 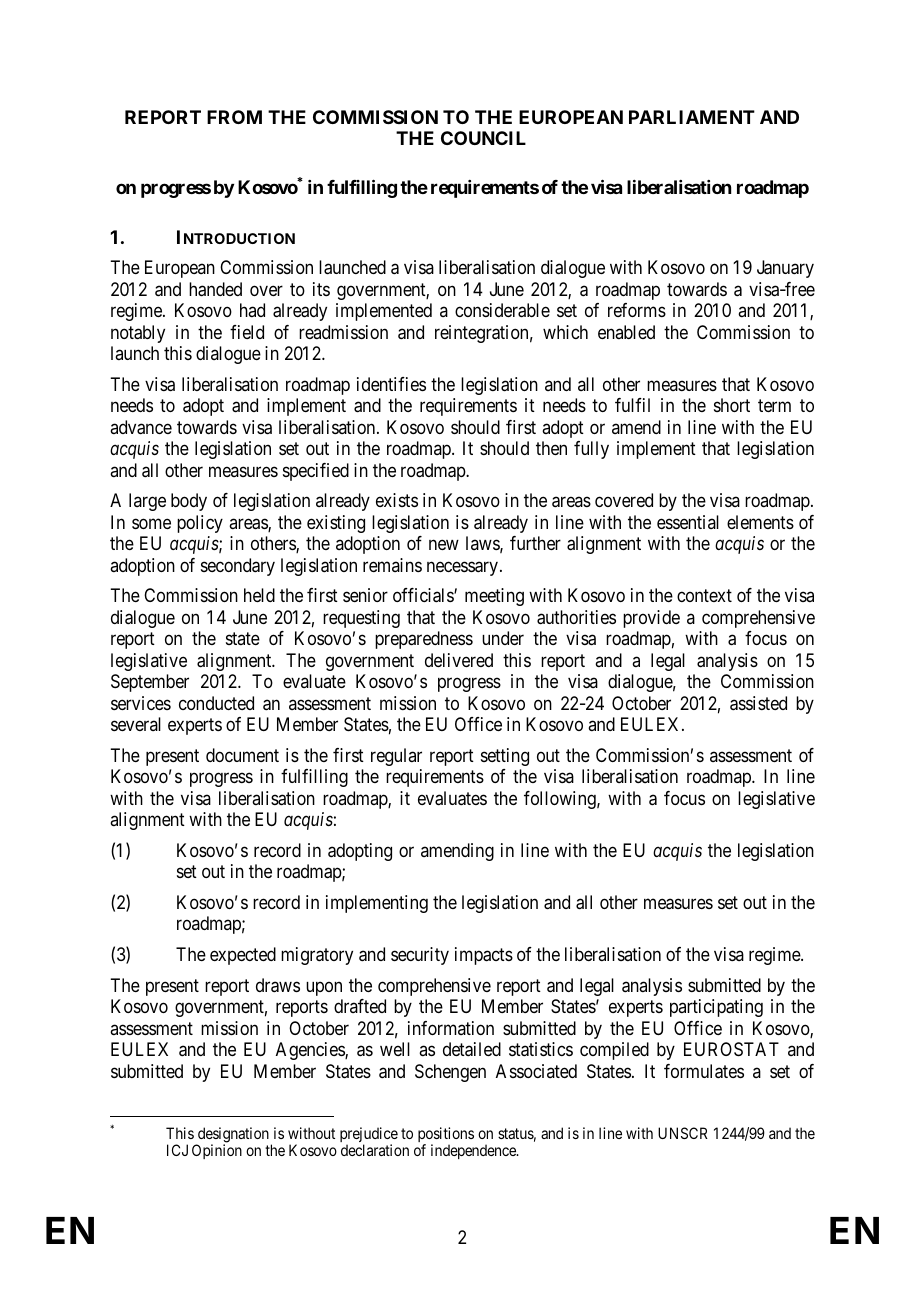 I want to click on FROM, so click(x=234, y=117).
